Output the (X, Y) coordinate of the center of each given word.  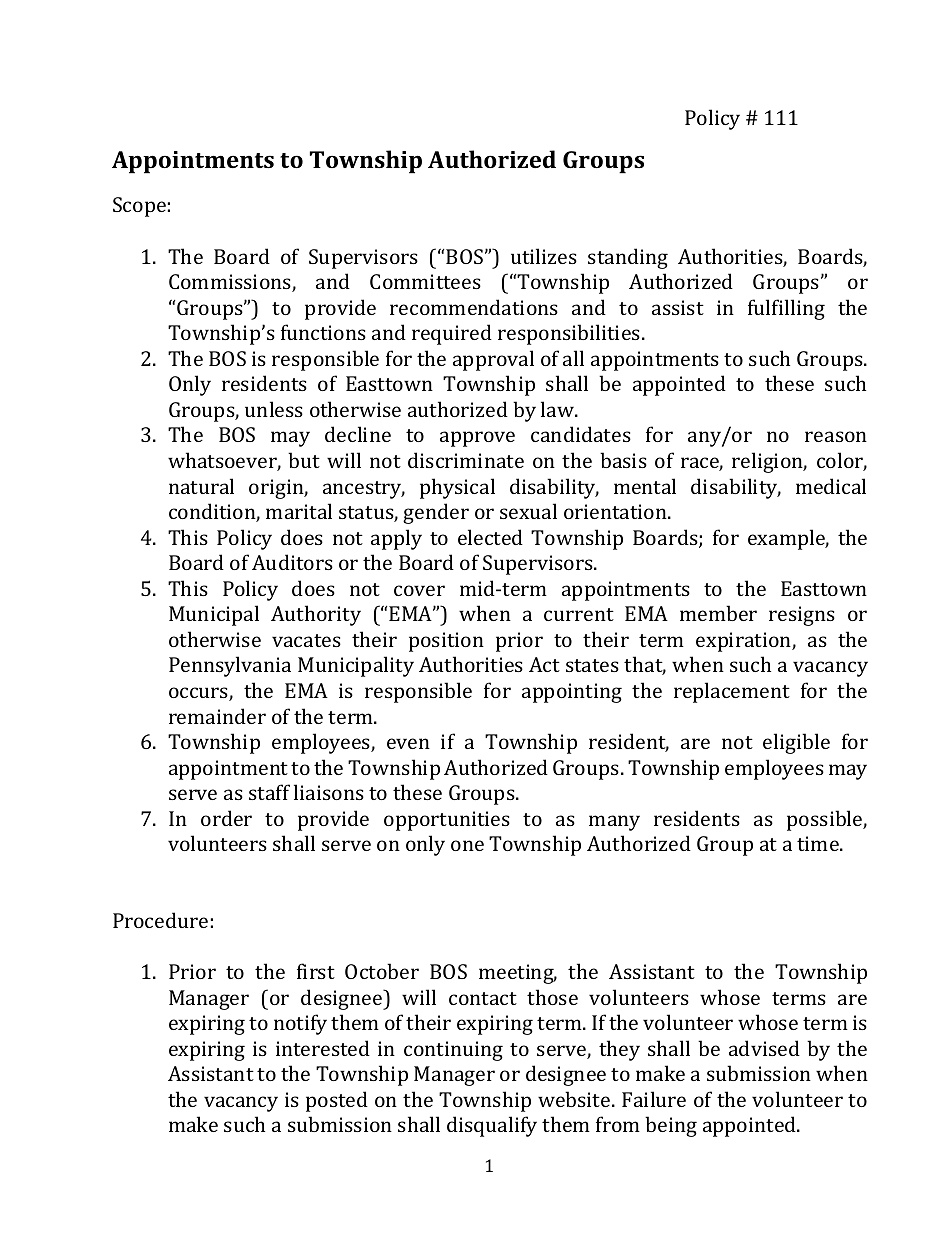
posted (337, 1101)
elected (490, 537)
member (718, 613)
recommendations (474, 307)
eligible (796, 743)
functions (323, 332)
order (226, 818)
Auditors (292, 562)
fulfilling (786, 309)
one (467, 845)
